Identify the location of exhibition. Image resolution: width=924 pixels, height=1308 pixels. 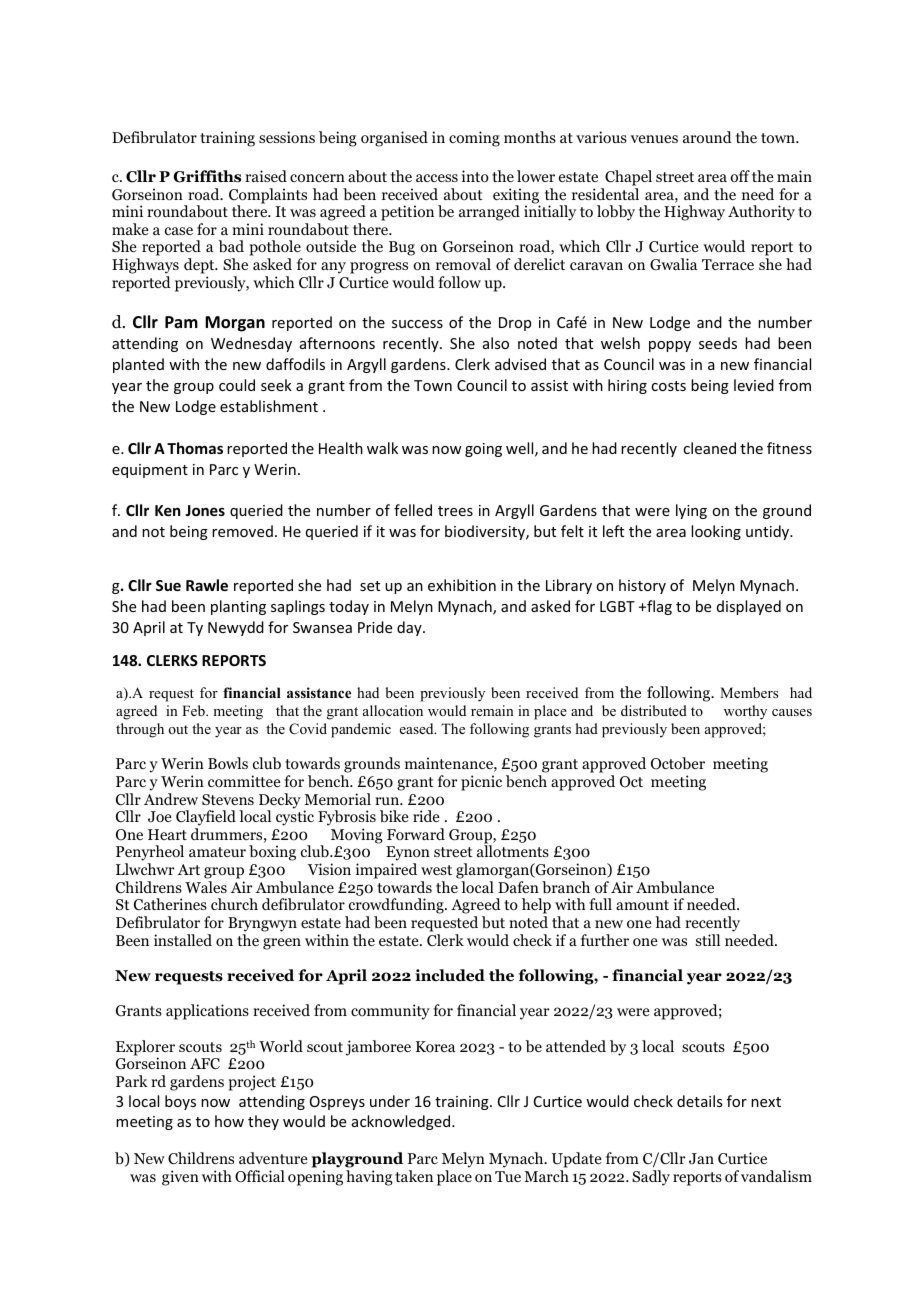
(462, 585).
